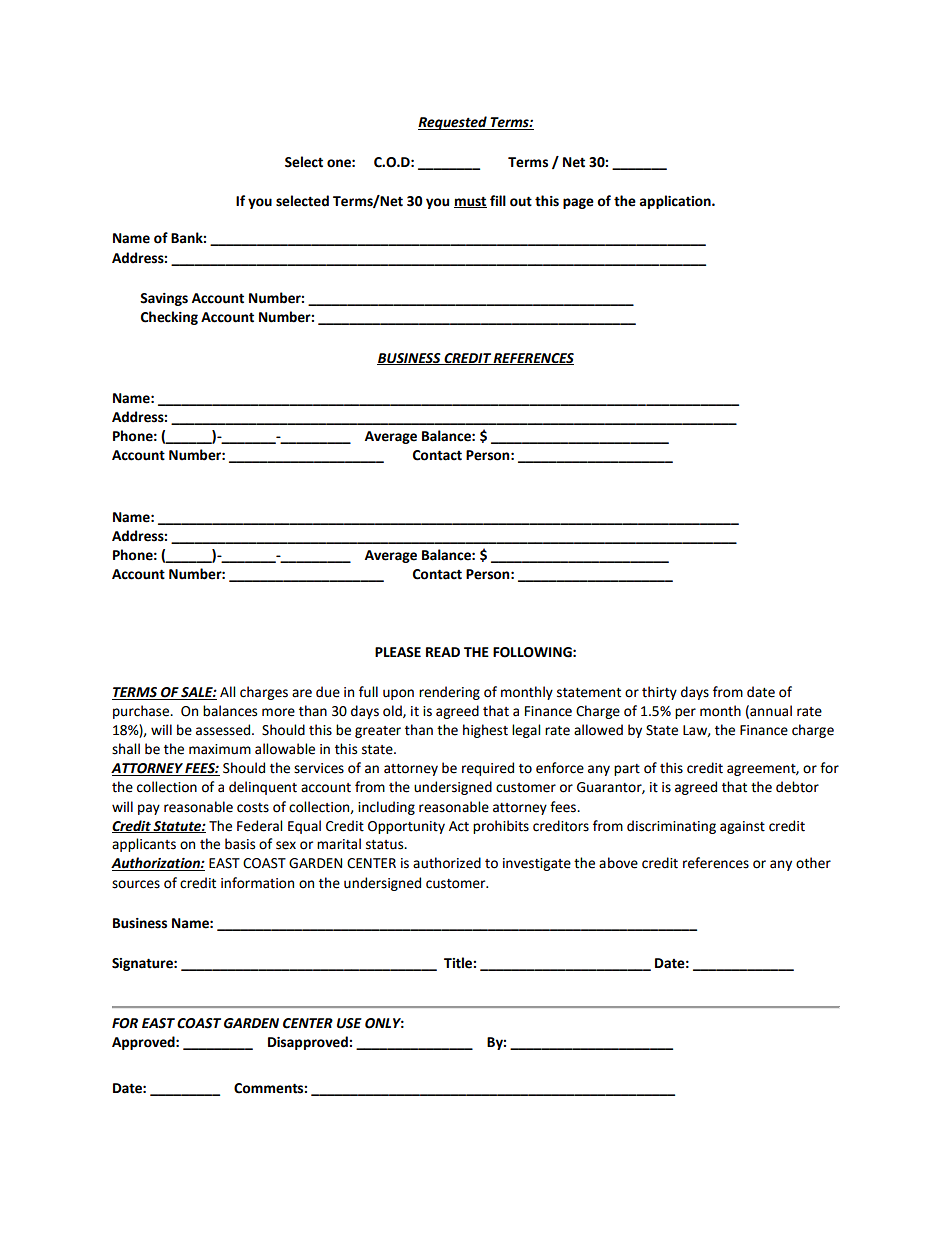 This document has width=952, height=1233. Describe the element at coordinates (453, 123) in the document. I see `Requested` at that location.
